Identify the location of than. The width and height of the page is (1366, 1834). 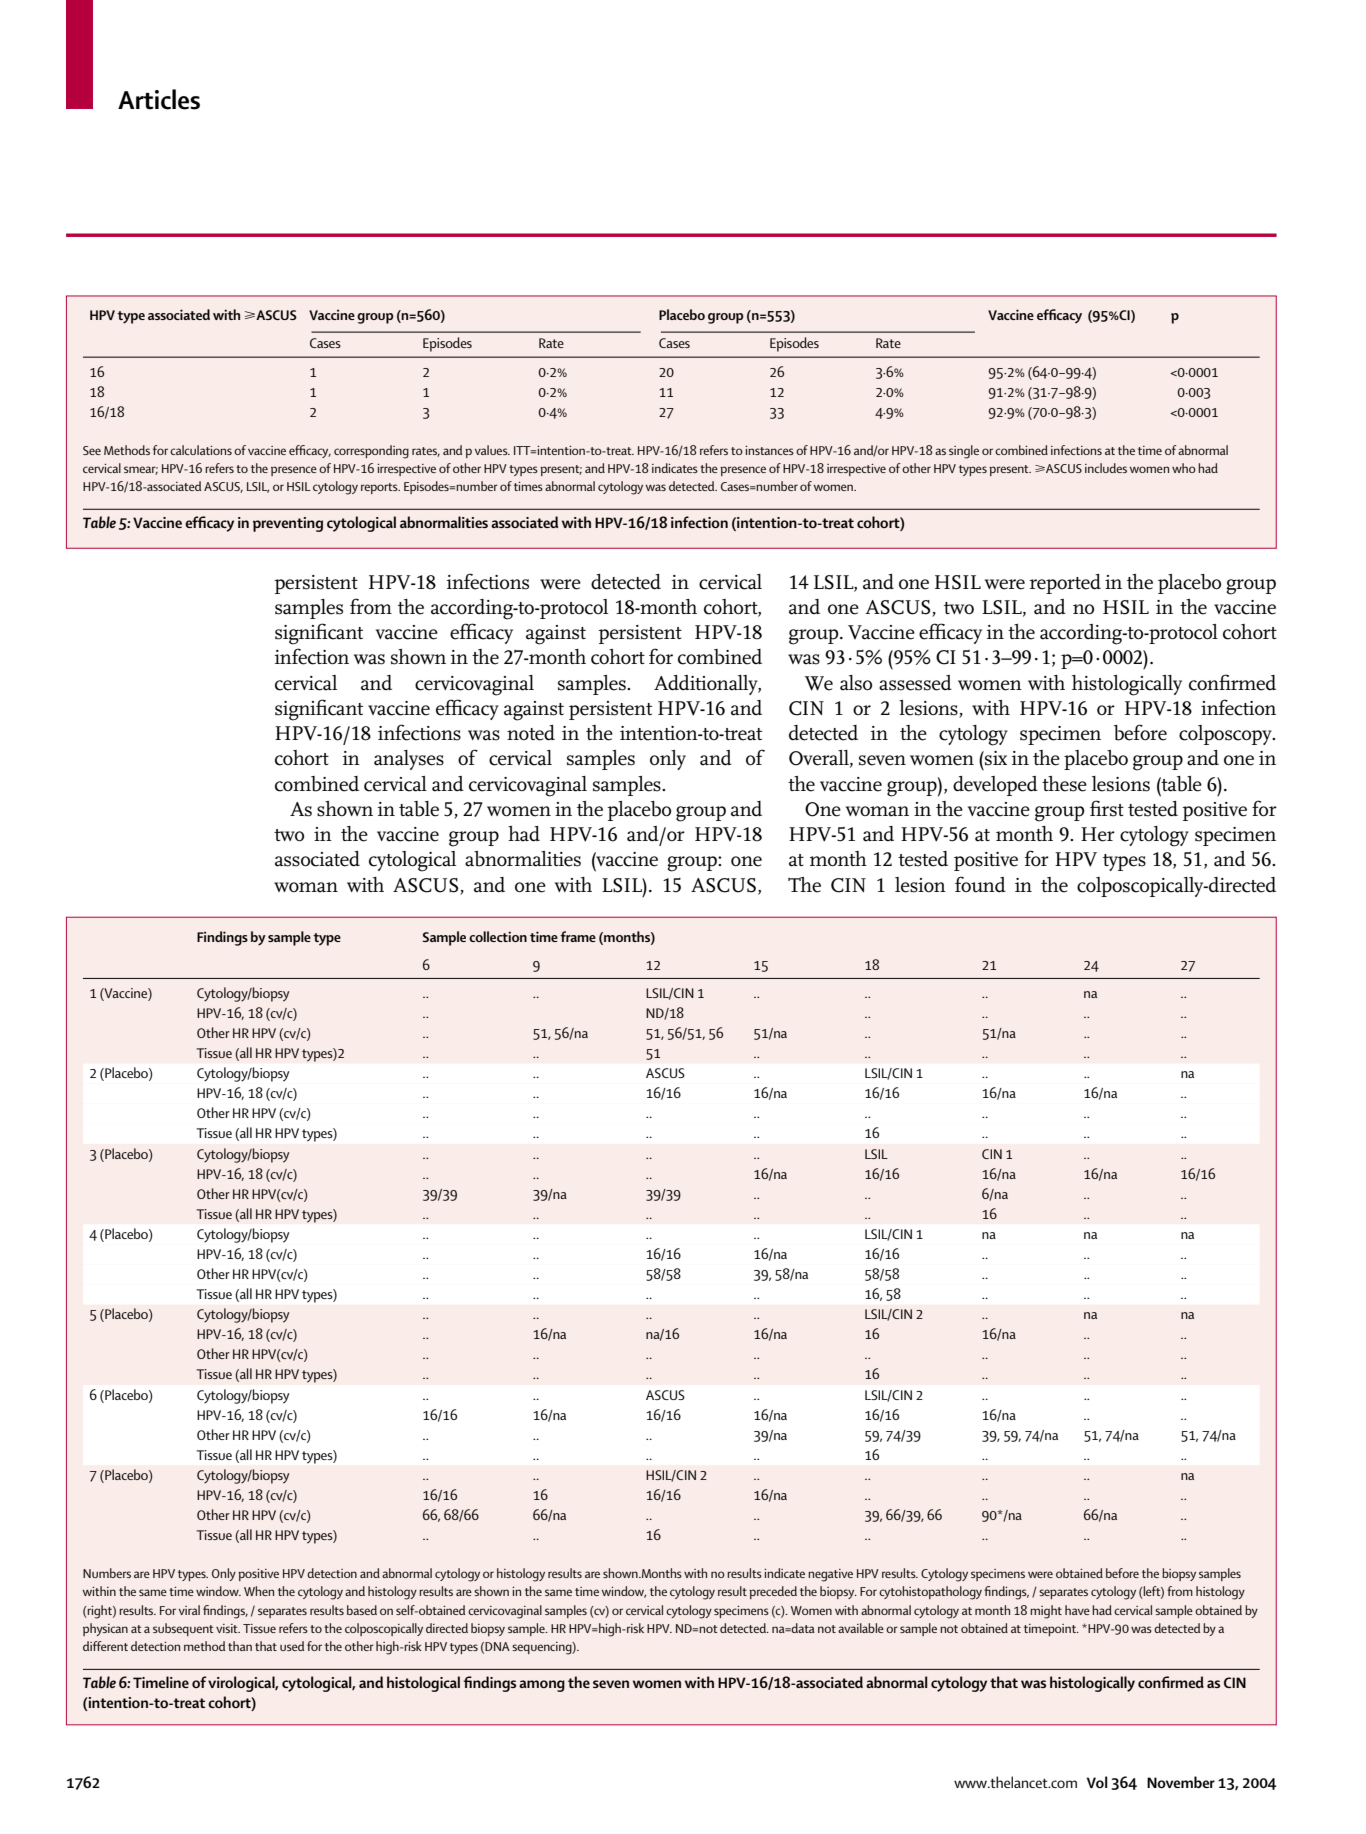
(240, 1646).
